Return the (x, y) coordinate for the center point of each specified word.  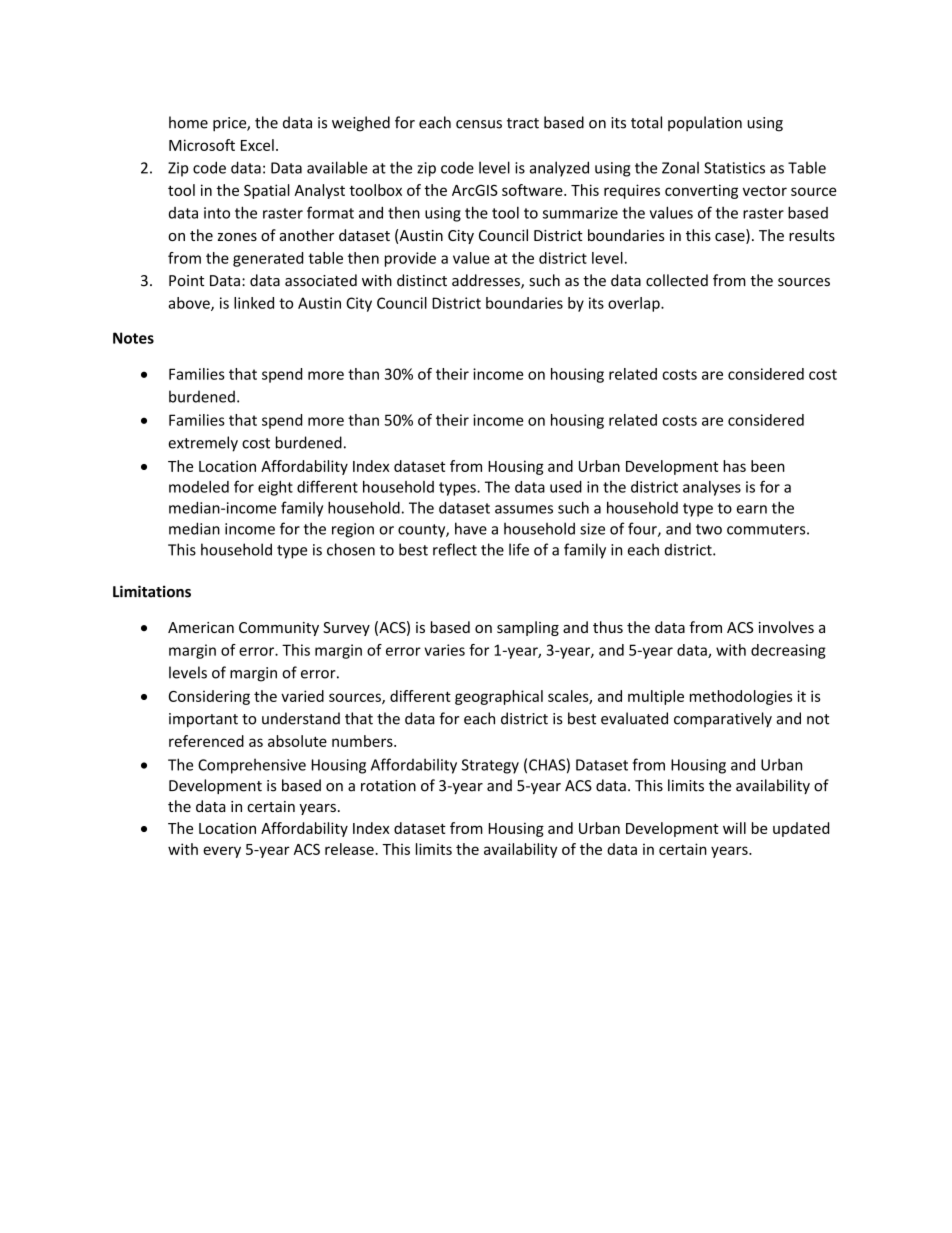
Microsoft (202, 145)
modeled (199, 487)
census (479, 124)
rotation (388, 786)
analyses (712, 488)
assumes (524, 509)
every (222, 852)
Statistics (734, 168)
